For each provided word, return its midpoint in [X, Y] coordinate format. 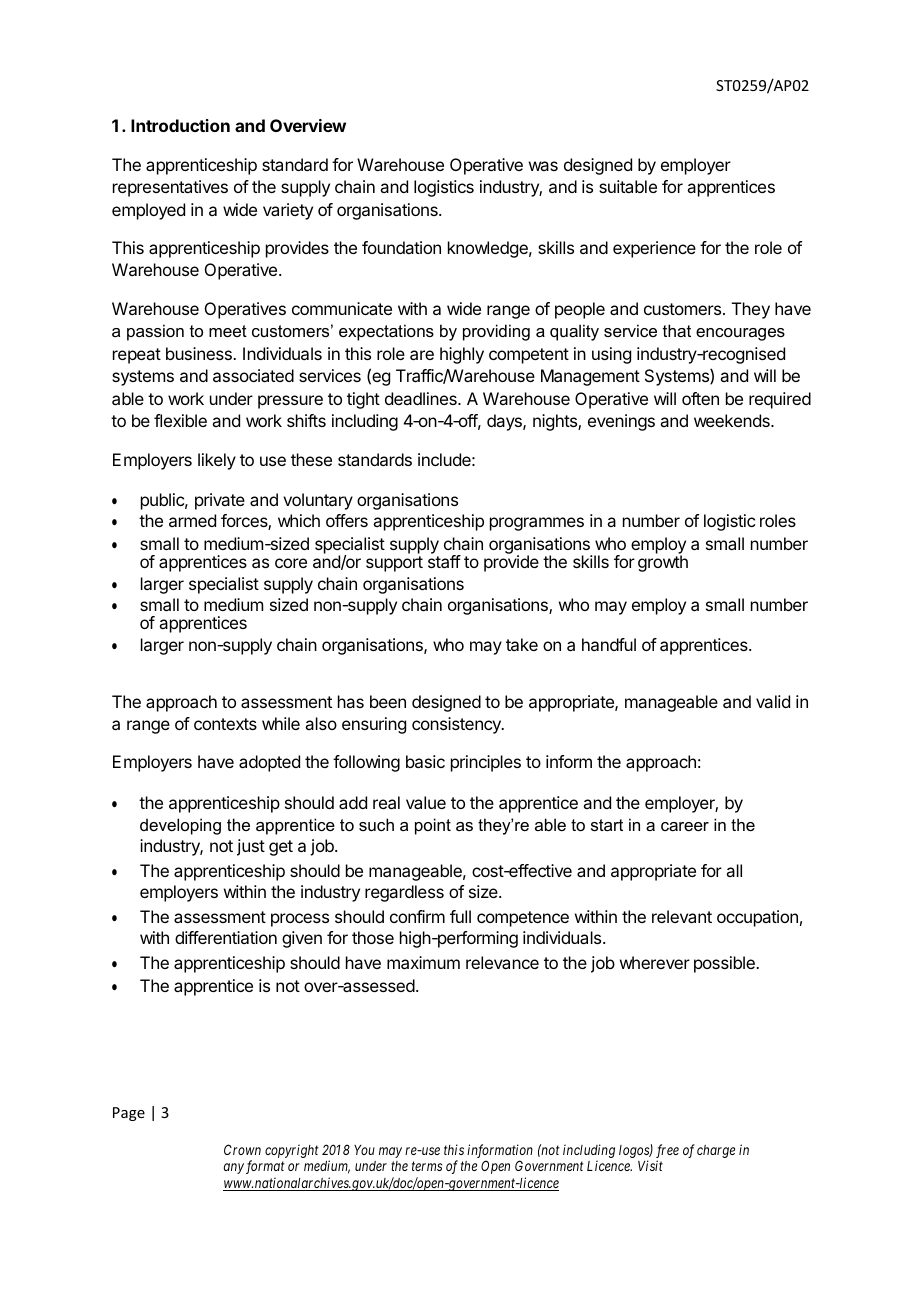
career [685, 826]
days [505, 422]
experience [654, 249]
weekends [733, 420]
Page [129, 1114]
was [543, 166]
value [426, 802]
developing [180, 826]
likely [217, 461]
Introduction [180, 125]
